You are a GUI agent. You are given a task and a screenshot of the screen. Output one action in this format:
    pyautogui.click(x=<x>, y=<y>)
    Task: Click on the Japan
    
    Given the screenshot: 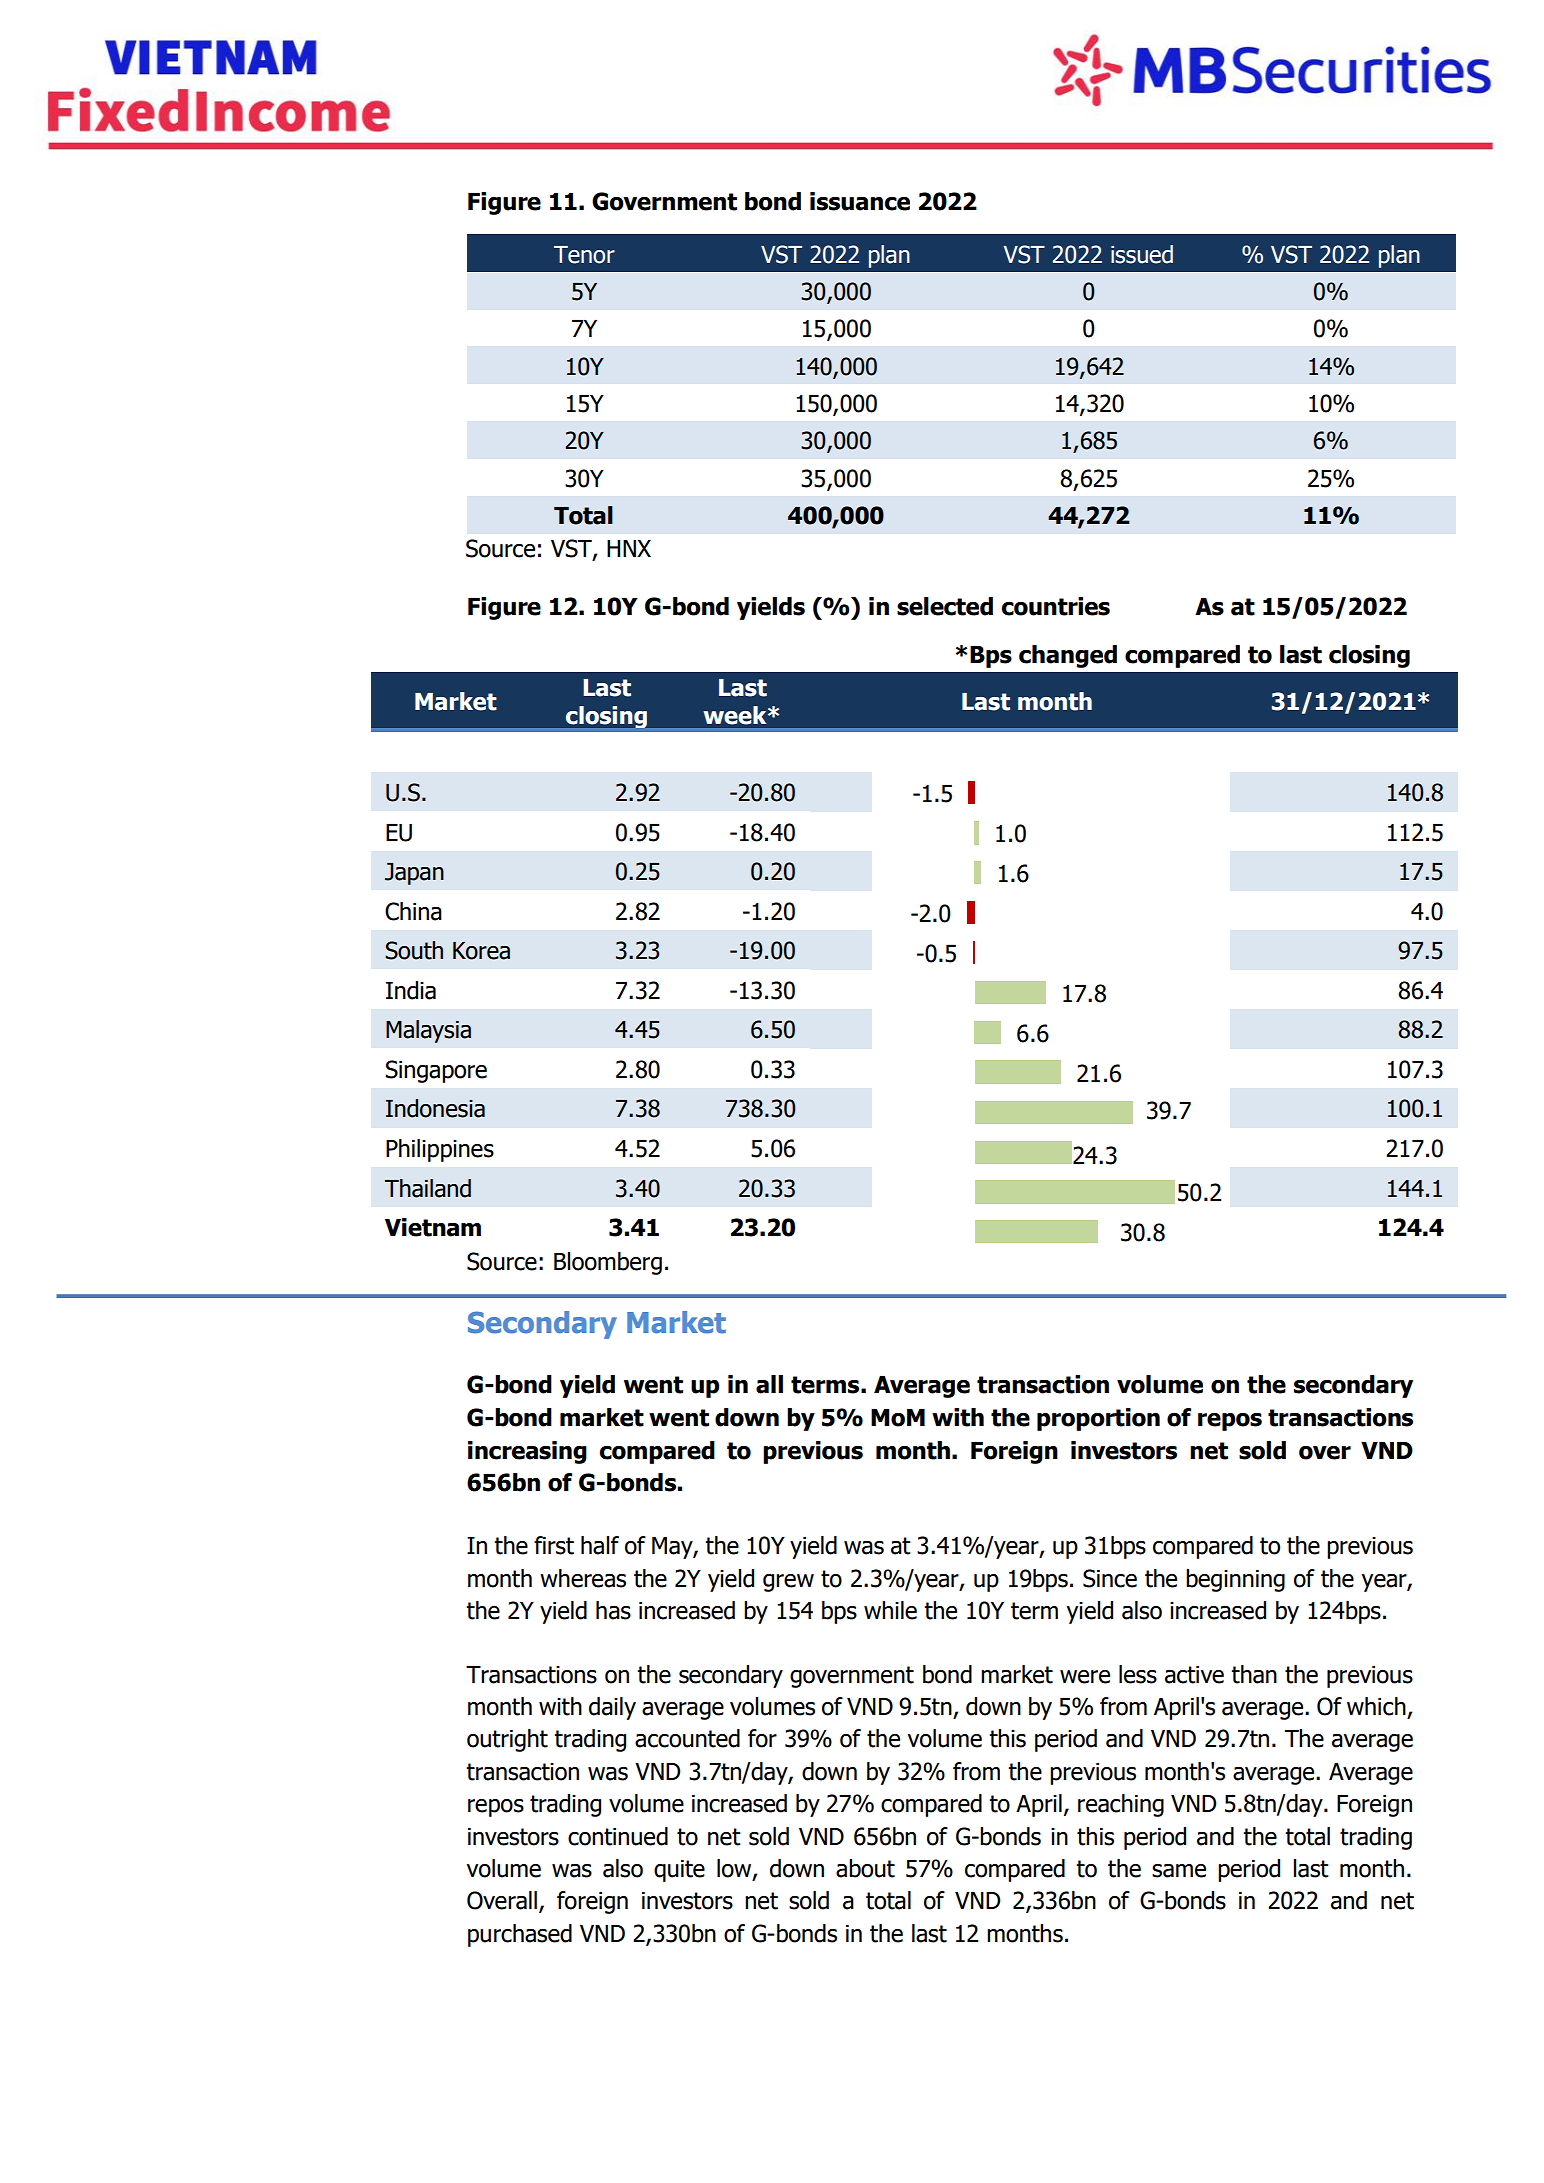 What is the action you would take?
    pyautogui.click(x=414, y=874)
